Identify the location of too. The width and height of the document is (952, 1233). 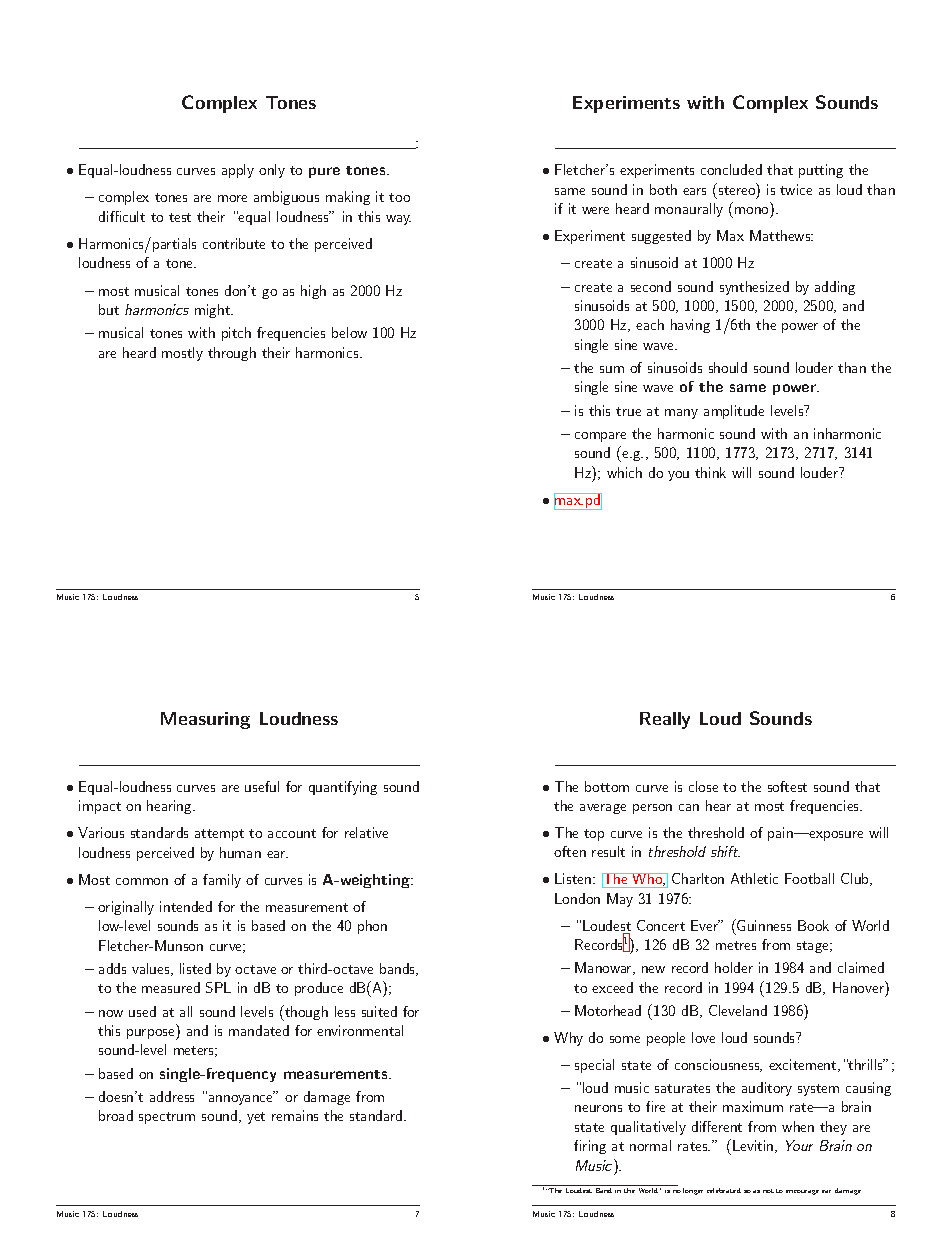
(399, 197).
